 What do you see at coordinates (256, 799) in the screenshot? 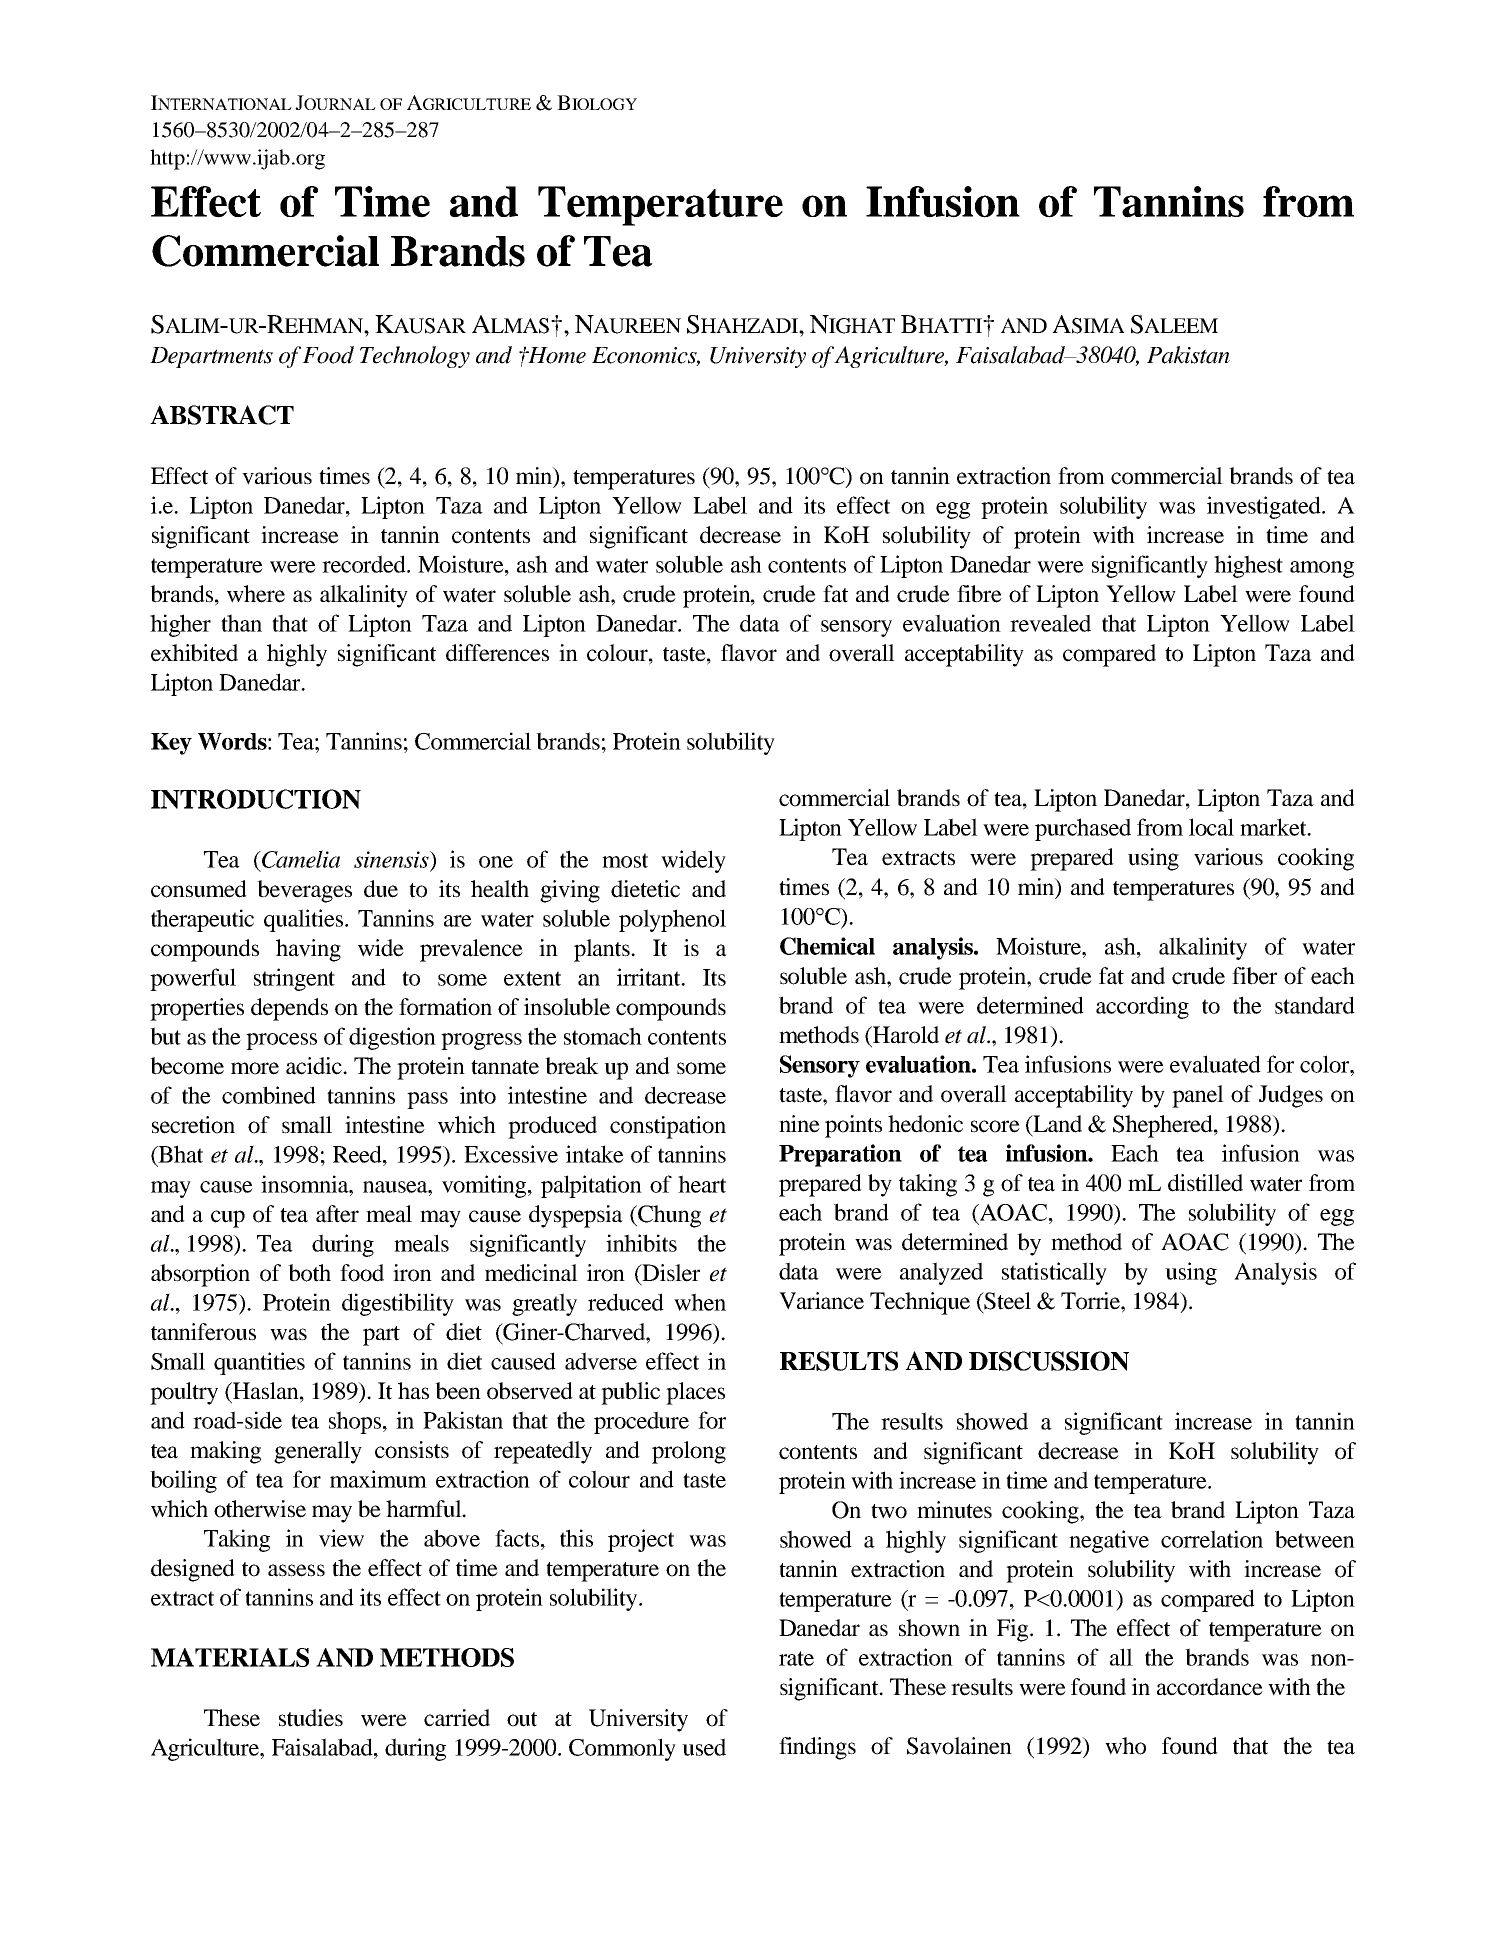
I see `INTRODUCTION` at bounding box center [256, 799].
